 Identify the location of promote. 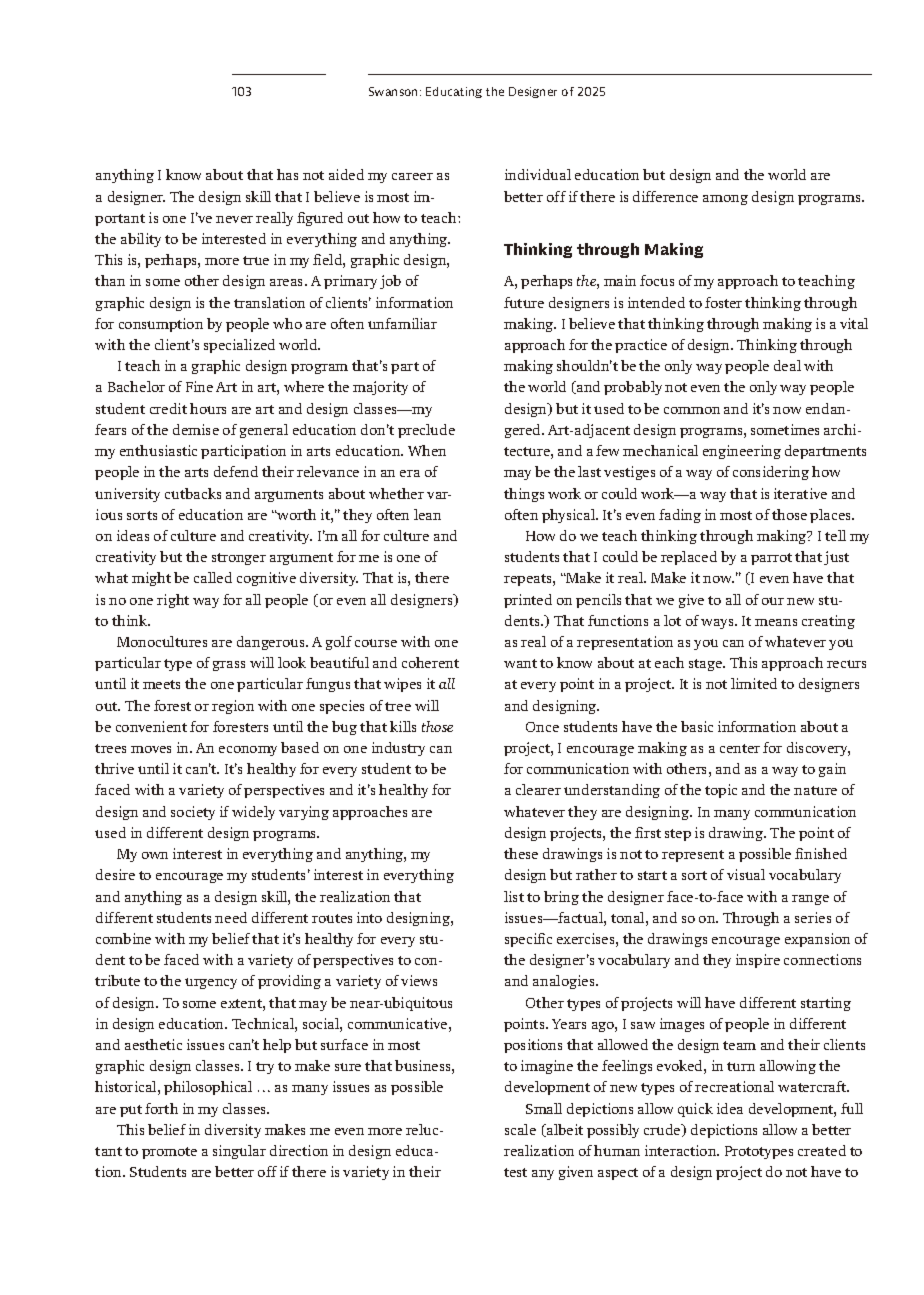
(169, 1153).
